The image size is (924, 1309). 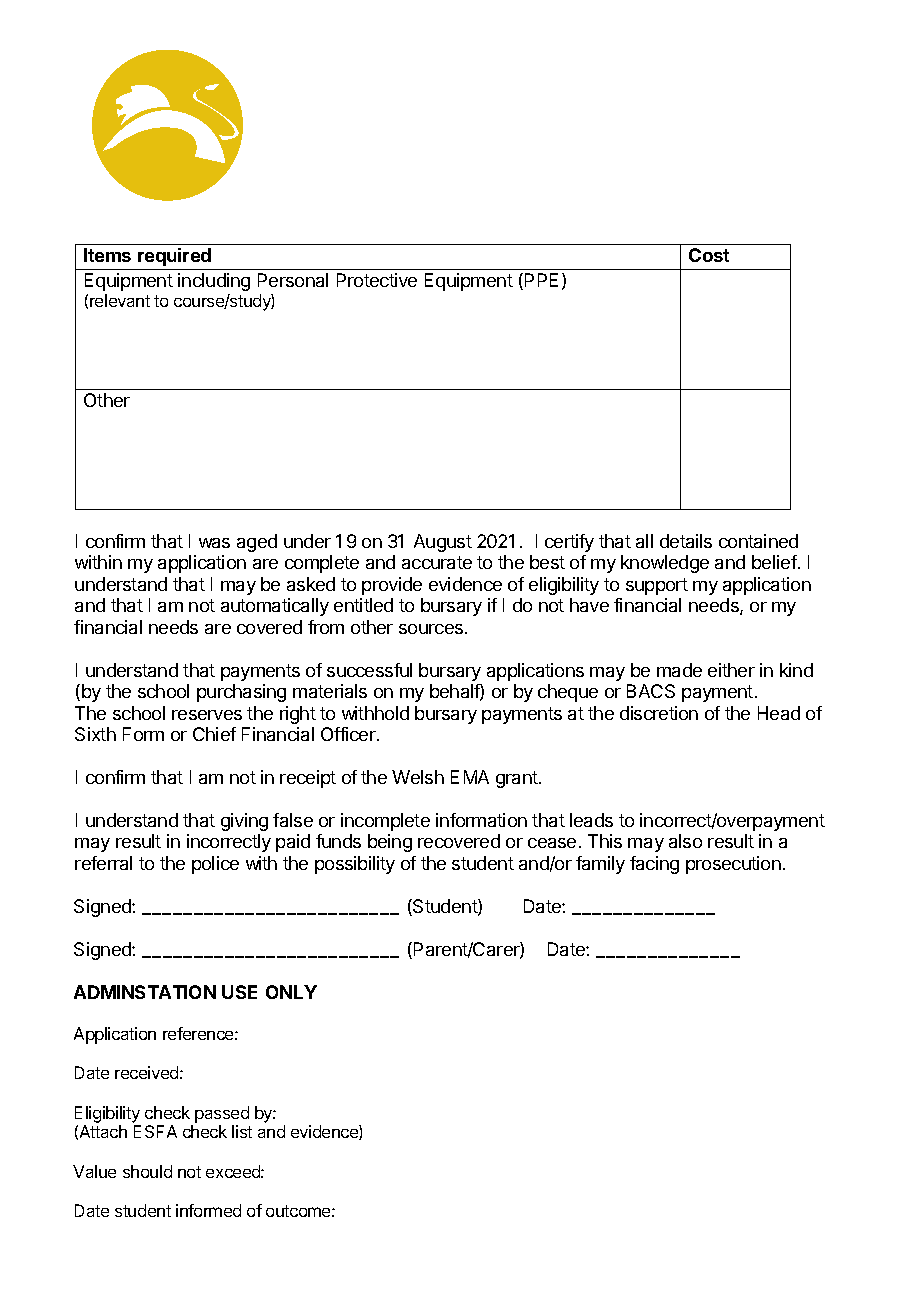 I want to click on Protective, so click(x=377, y=280).
